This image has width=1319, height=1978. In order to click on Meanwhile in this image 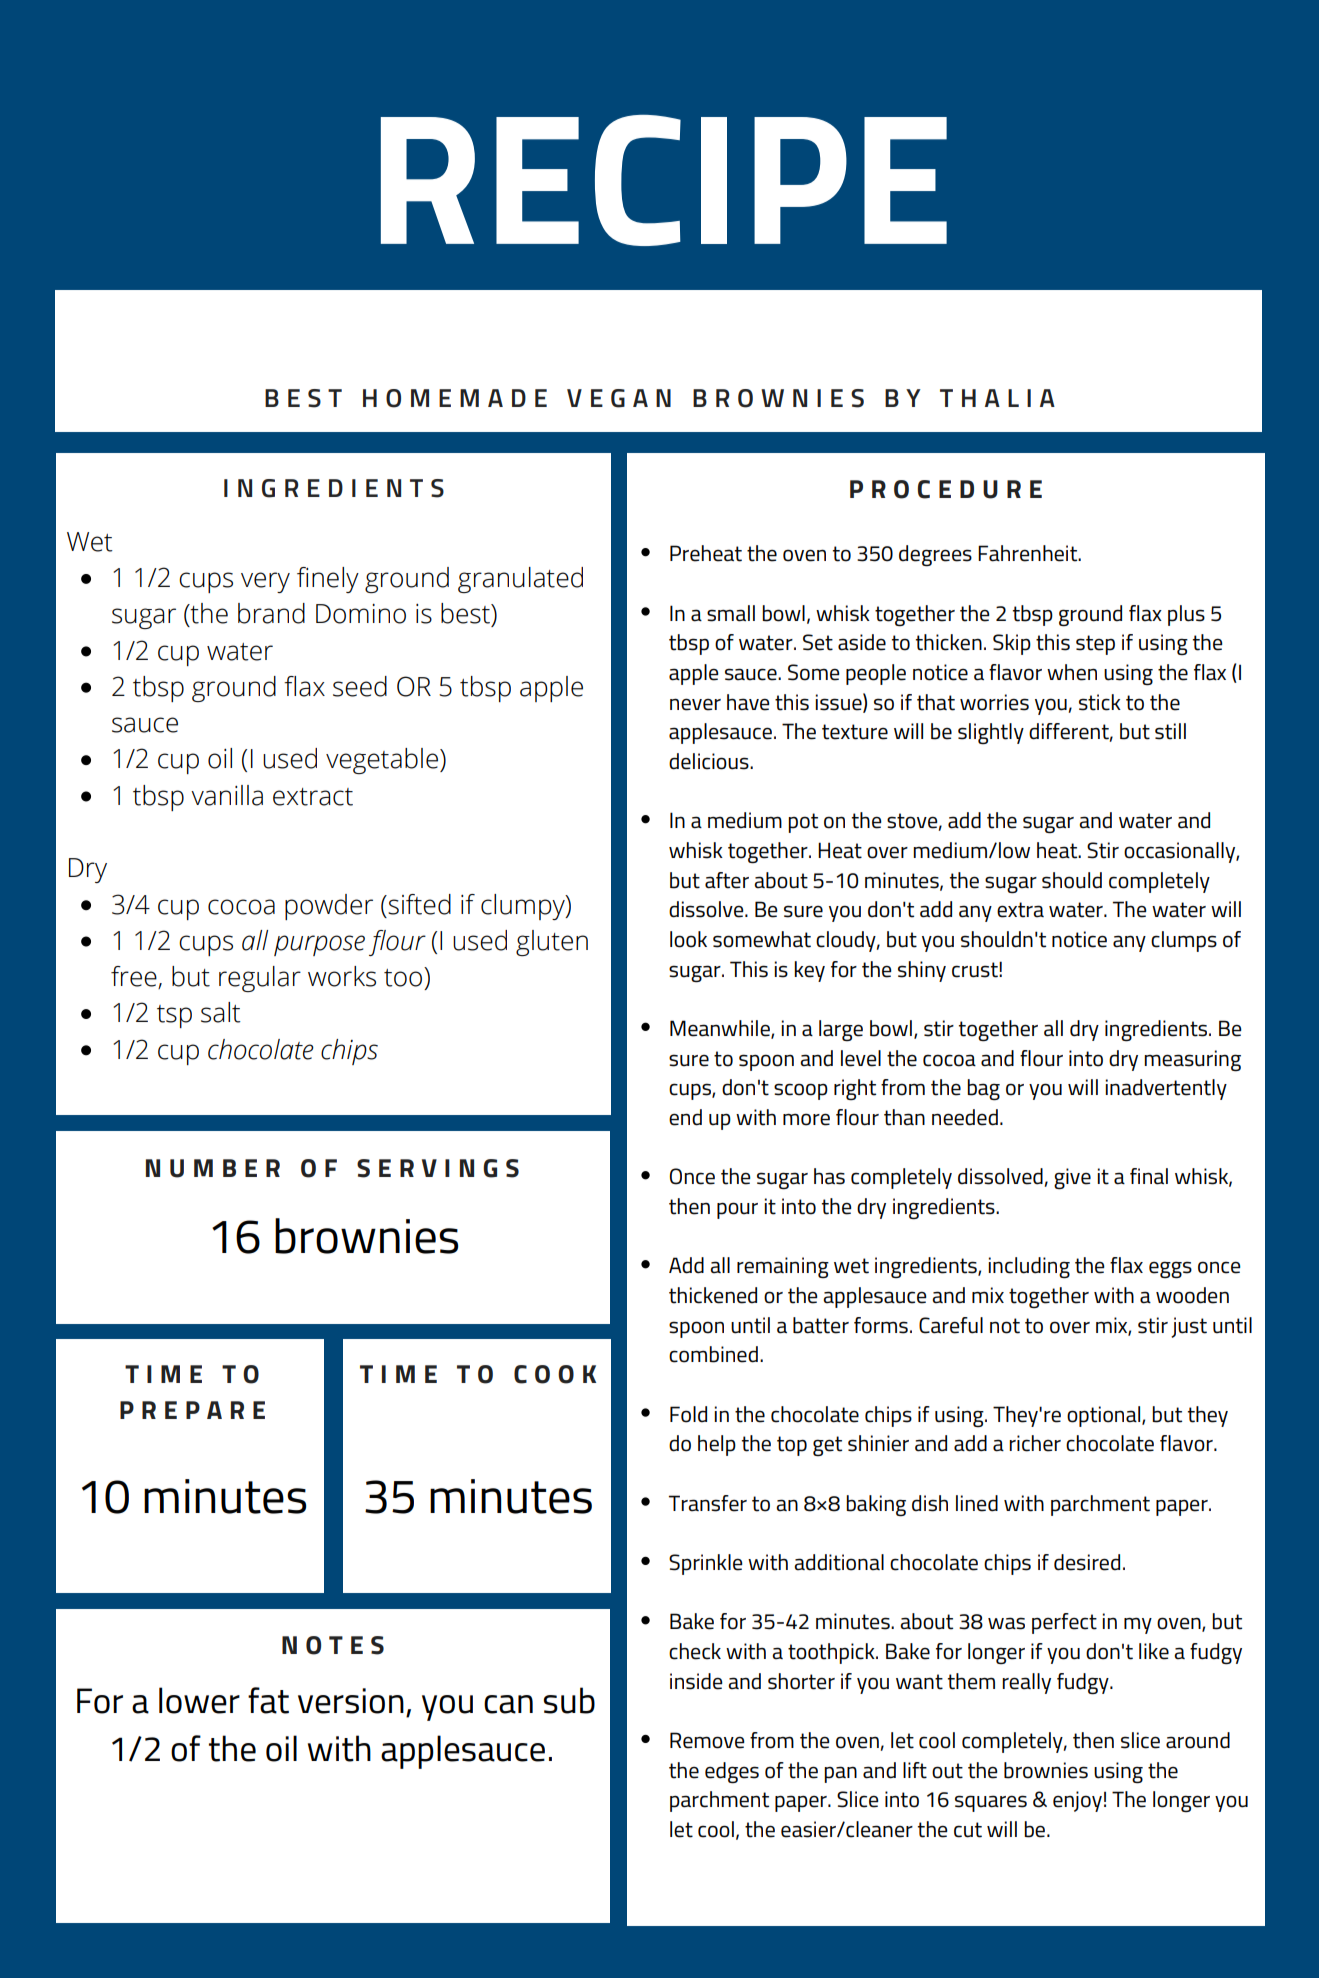, I will do `click(721, 1029)`.
